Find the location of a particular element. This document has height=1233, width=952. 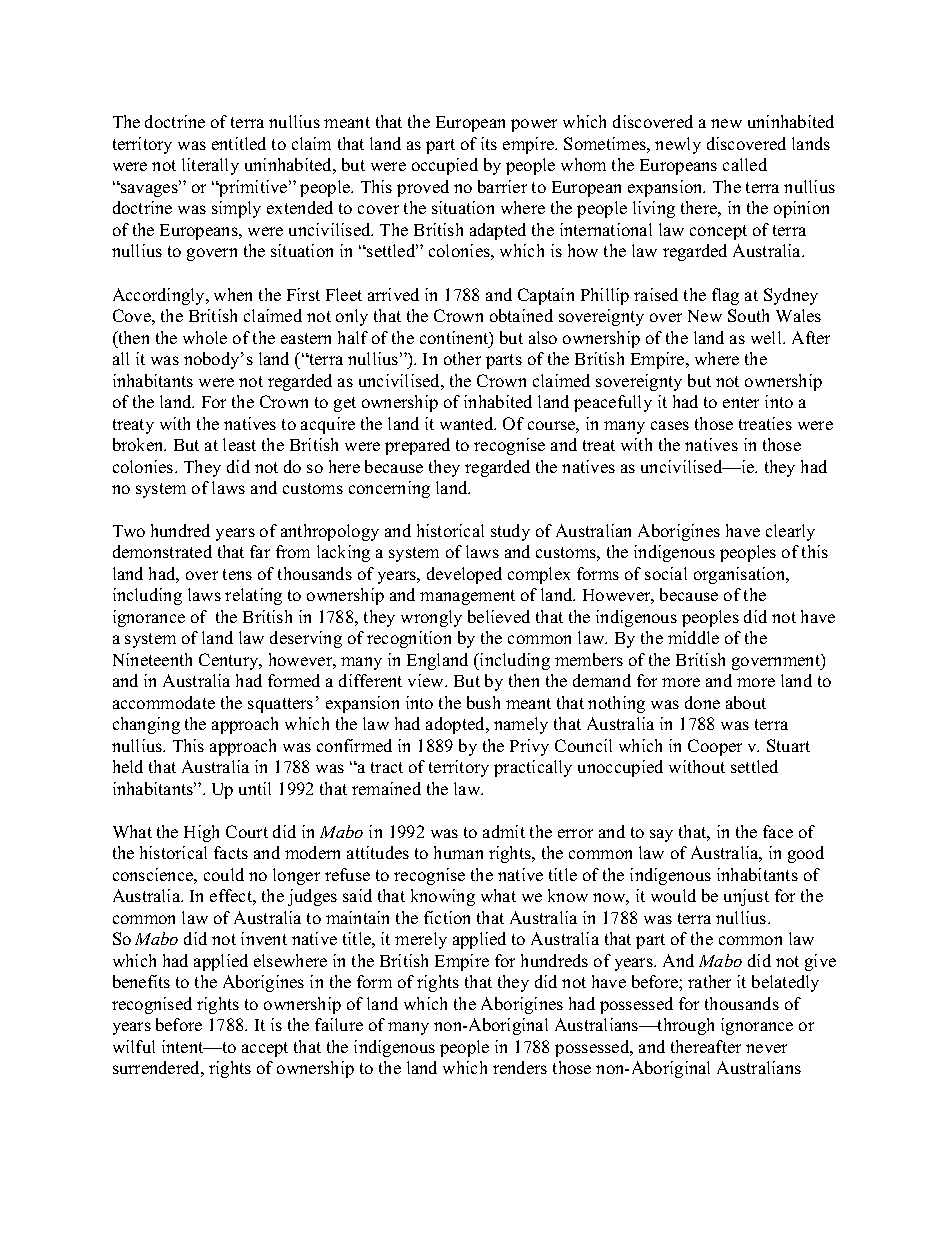

accept is located at coordinates (265, 1049).
